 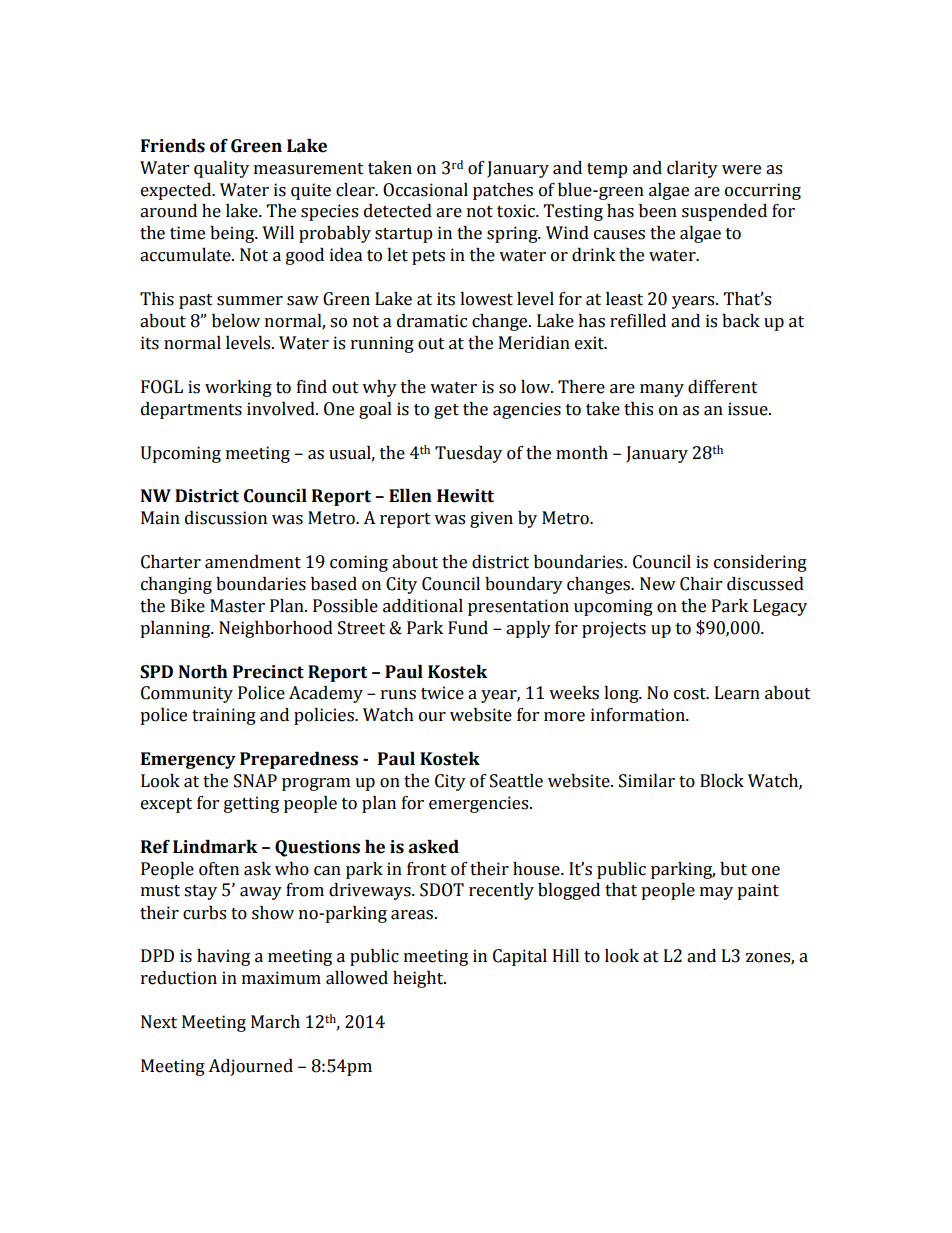 I want to click on quality, so click(x=221, y=169).
